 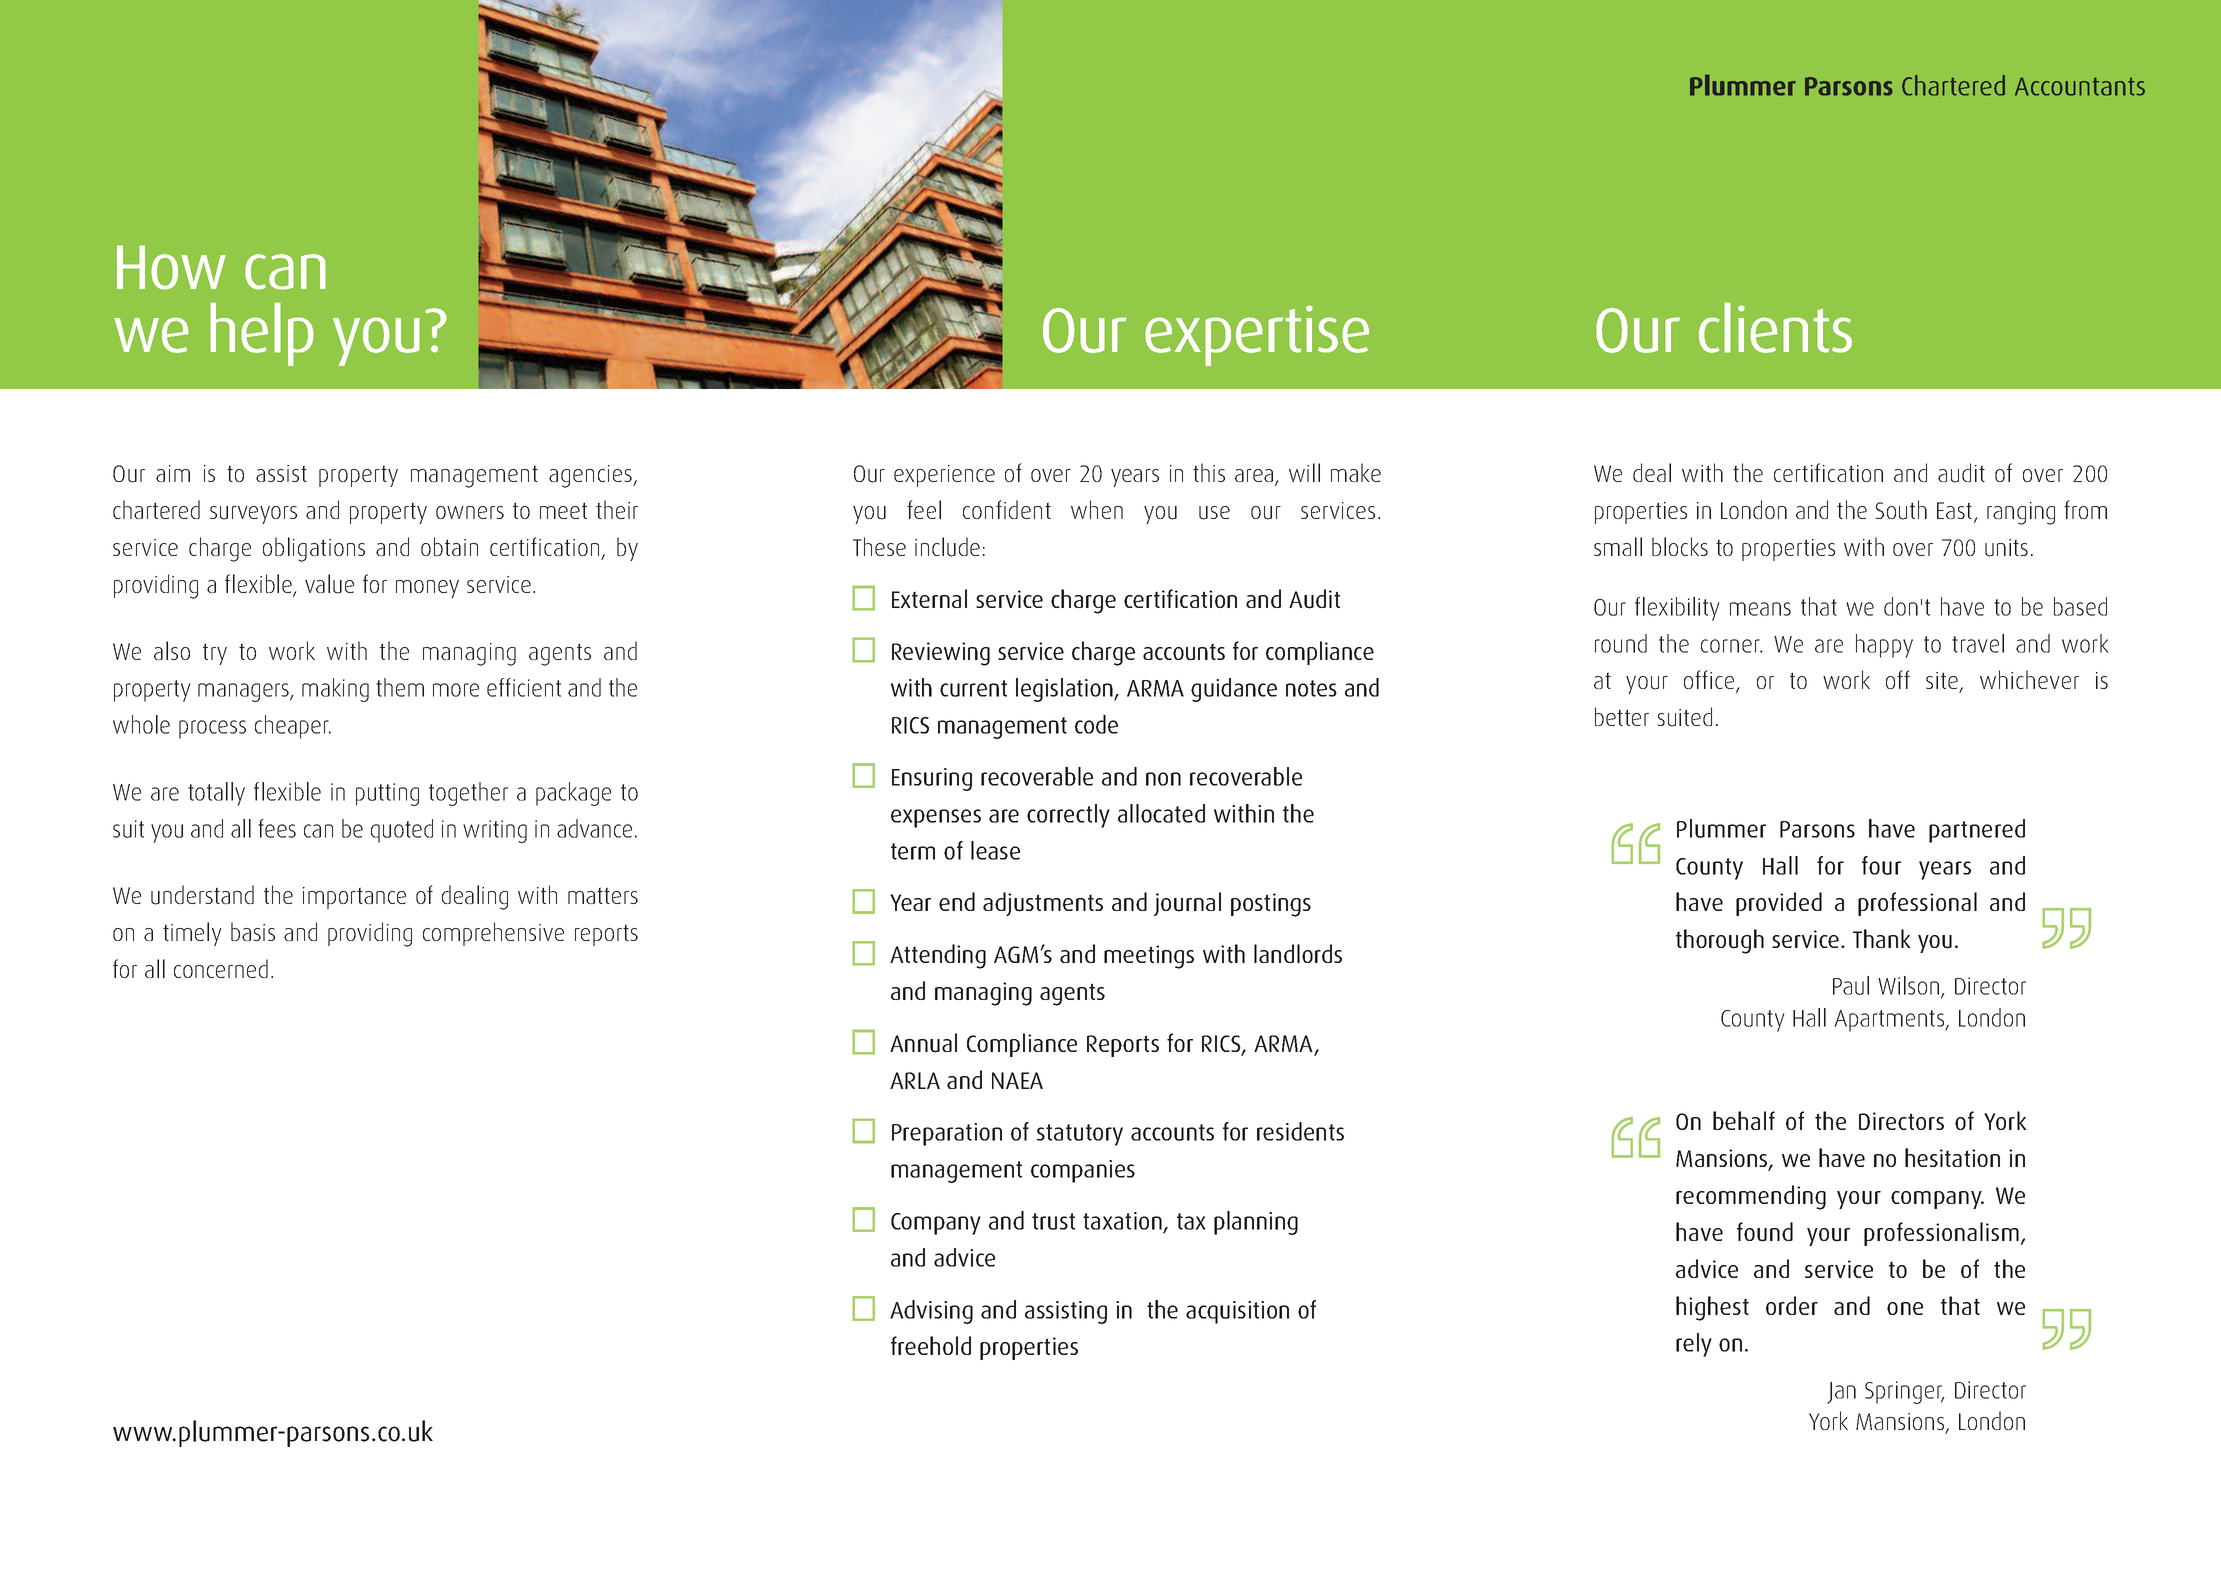 What do you see at coordinates (293, 727) in the document?
I see `cheaper` at bounding box center [293, 727].
